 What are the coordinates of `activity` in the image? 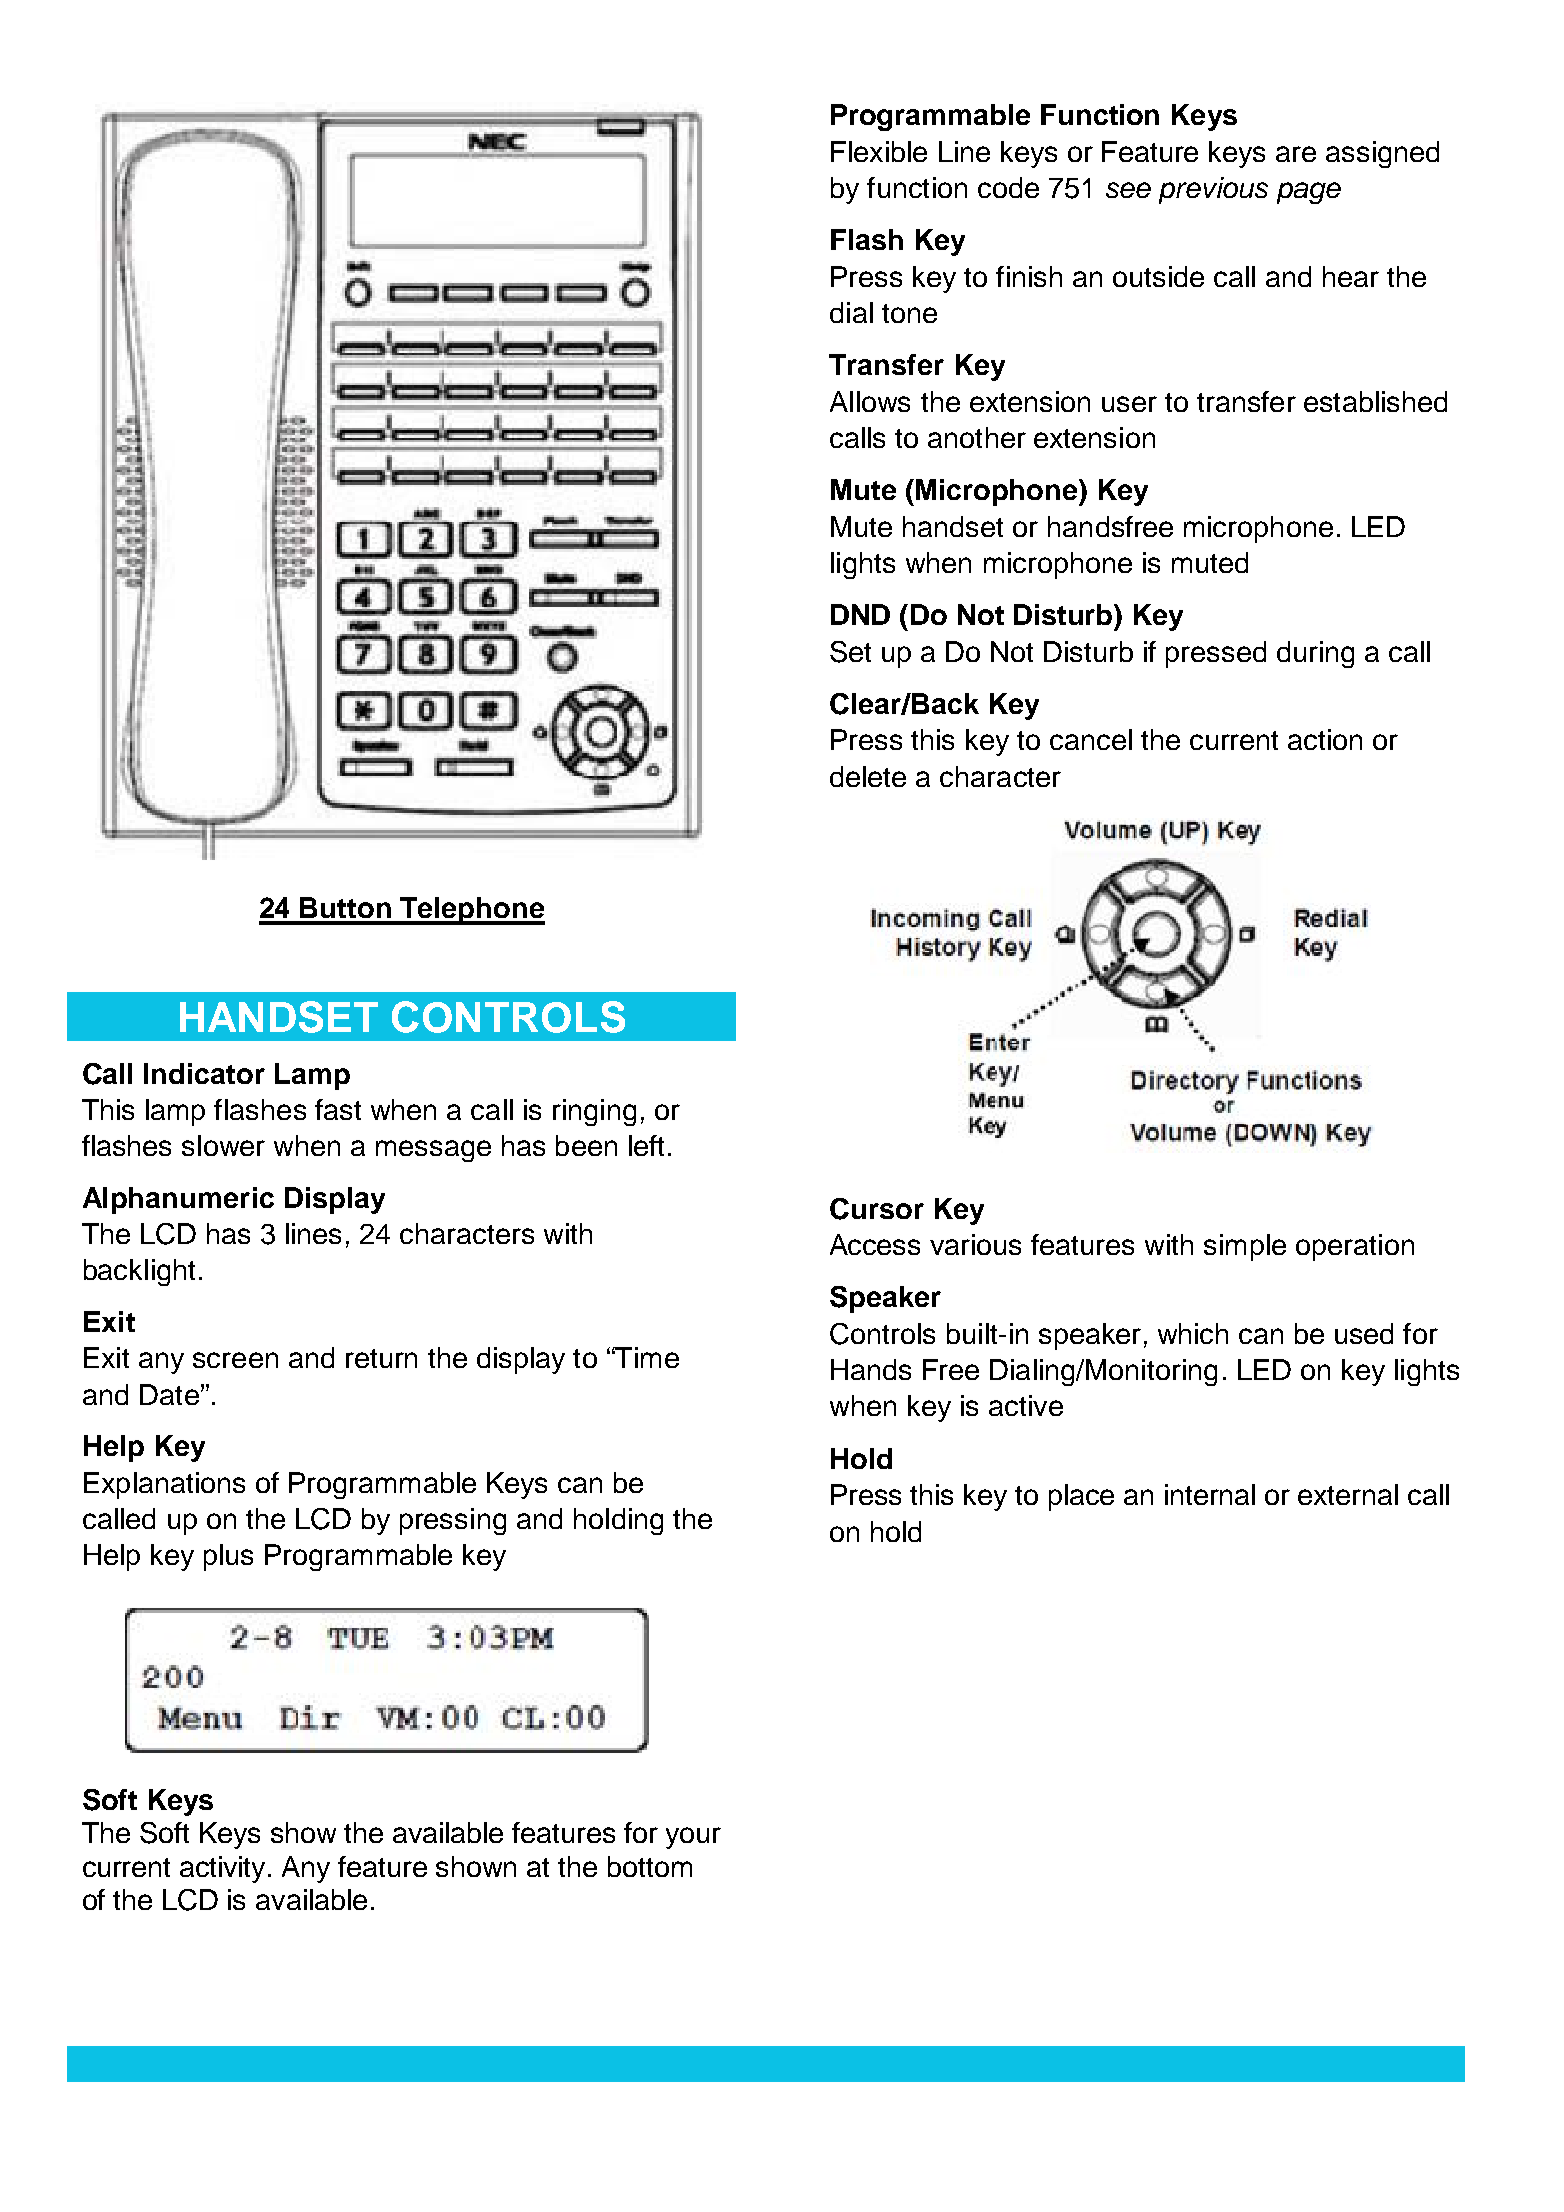 It's located at (224, 1869).
